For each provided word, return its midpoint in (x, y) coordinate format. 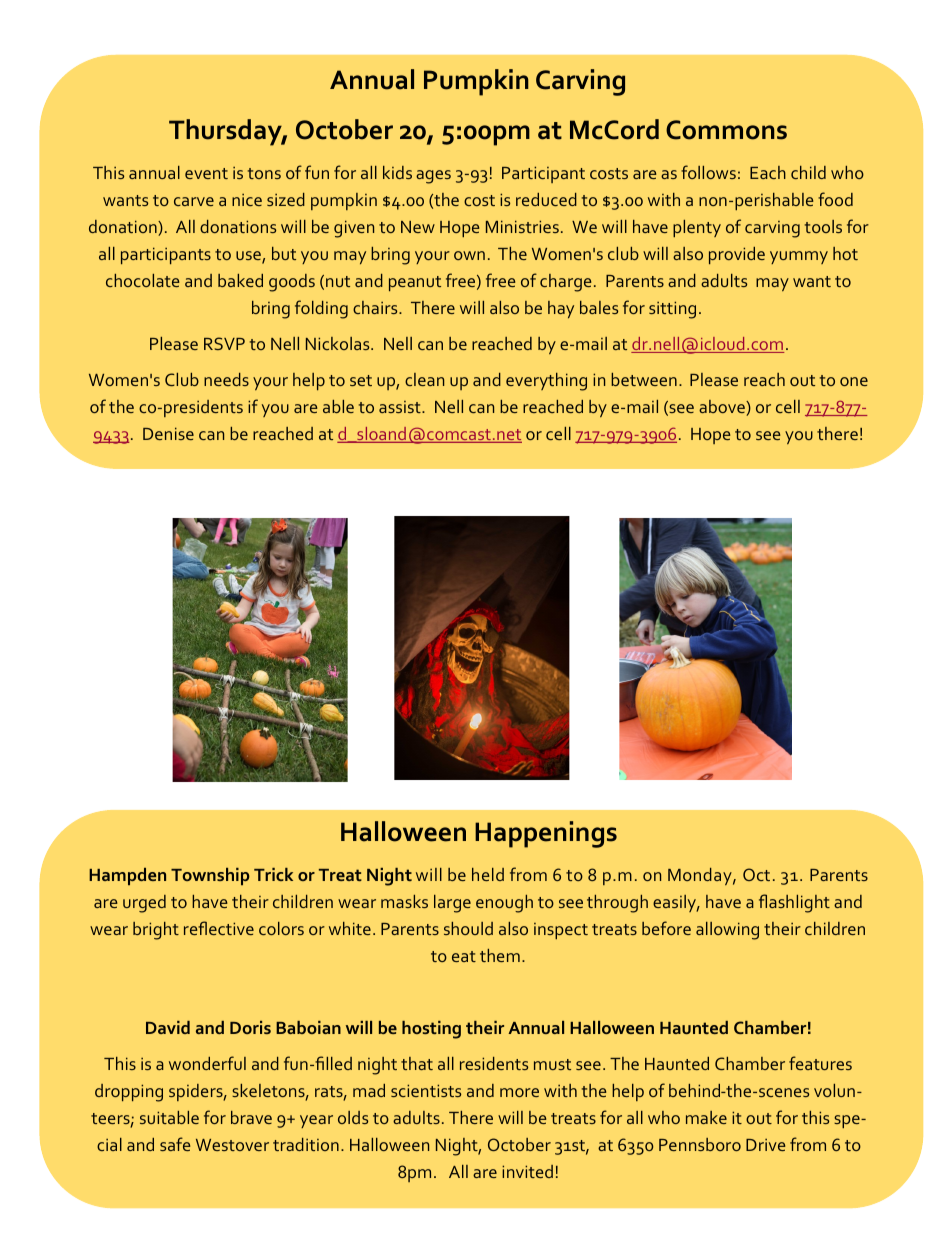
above (723, 408)
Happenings (546, 834)
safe (175, 1144)
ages (433, 177)
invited (527, 1171)
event (206, 173)
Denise (168, 433)
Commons (726, 130)
